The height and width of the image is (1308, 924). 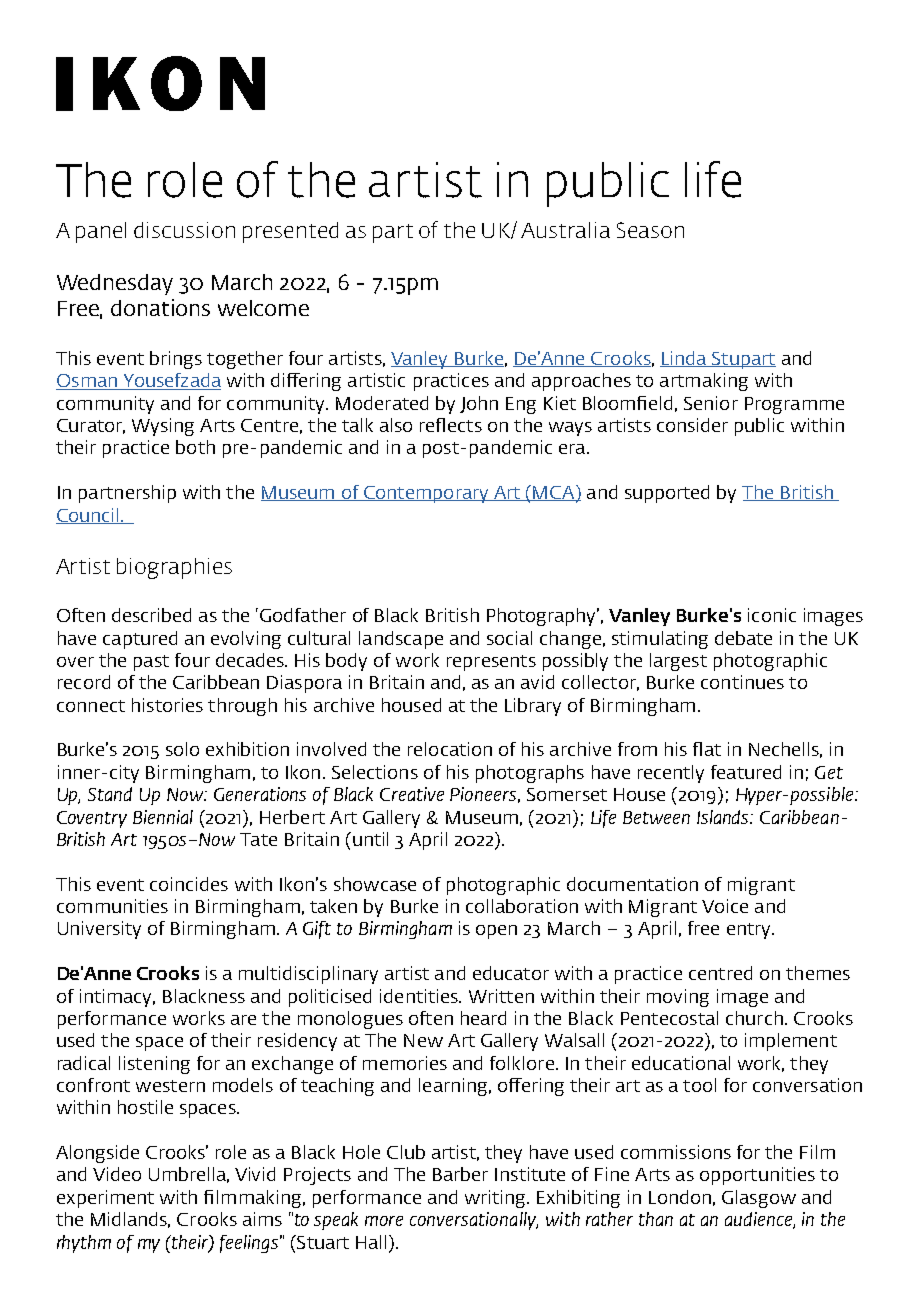 What do you see at coordinates (497, 1199) in the image?
I see `writing` at bounding box center [497, 1199].
